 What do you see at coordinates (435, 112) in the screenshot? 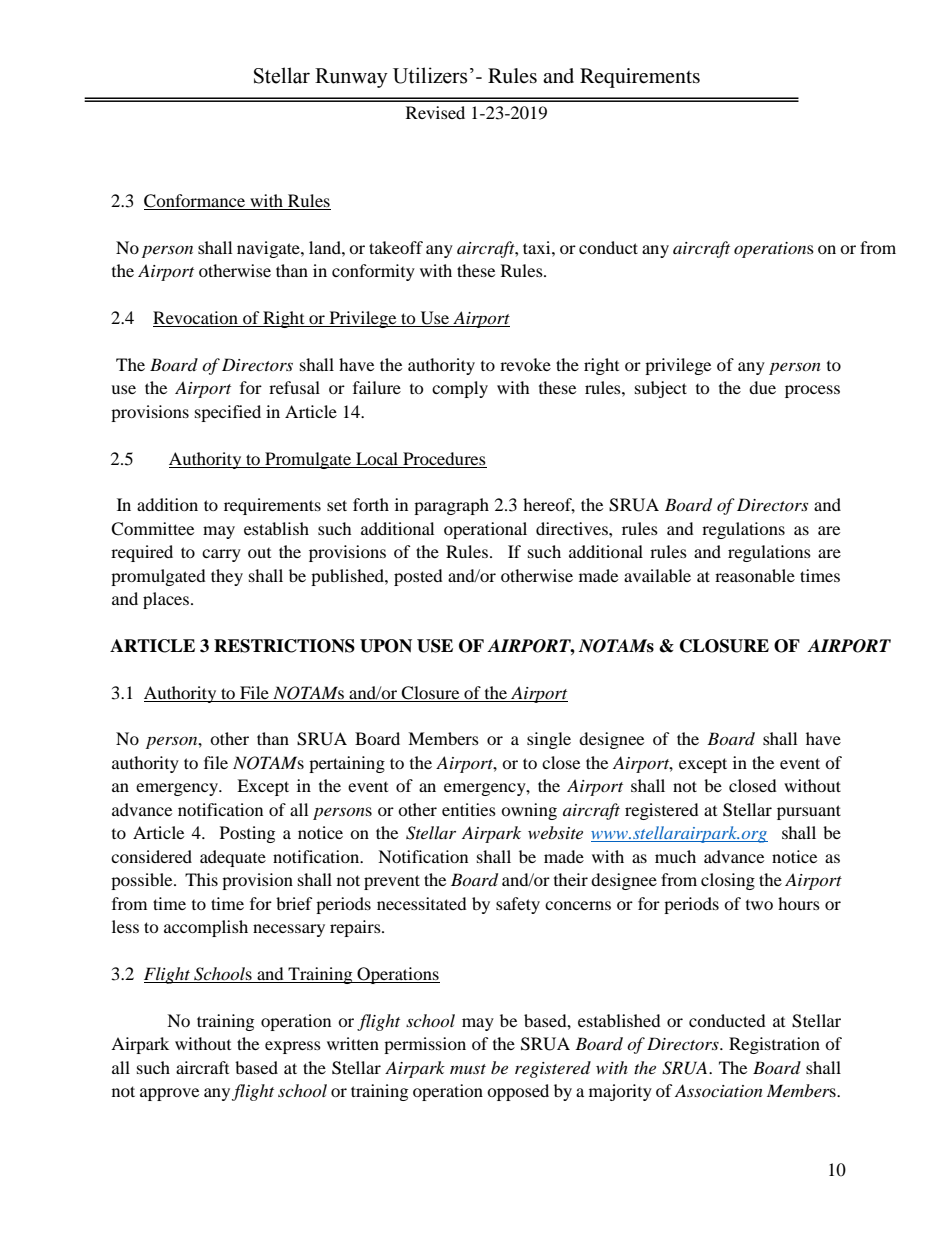
I see `Revised` at bounding box center [435, 112].
